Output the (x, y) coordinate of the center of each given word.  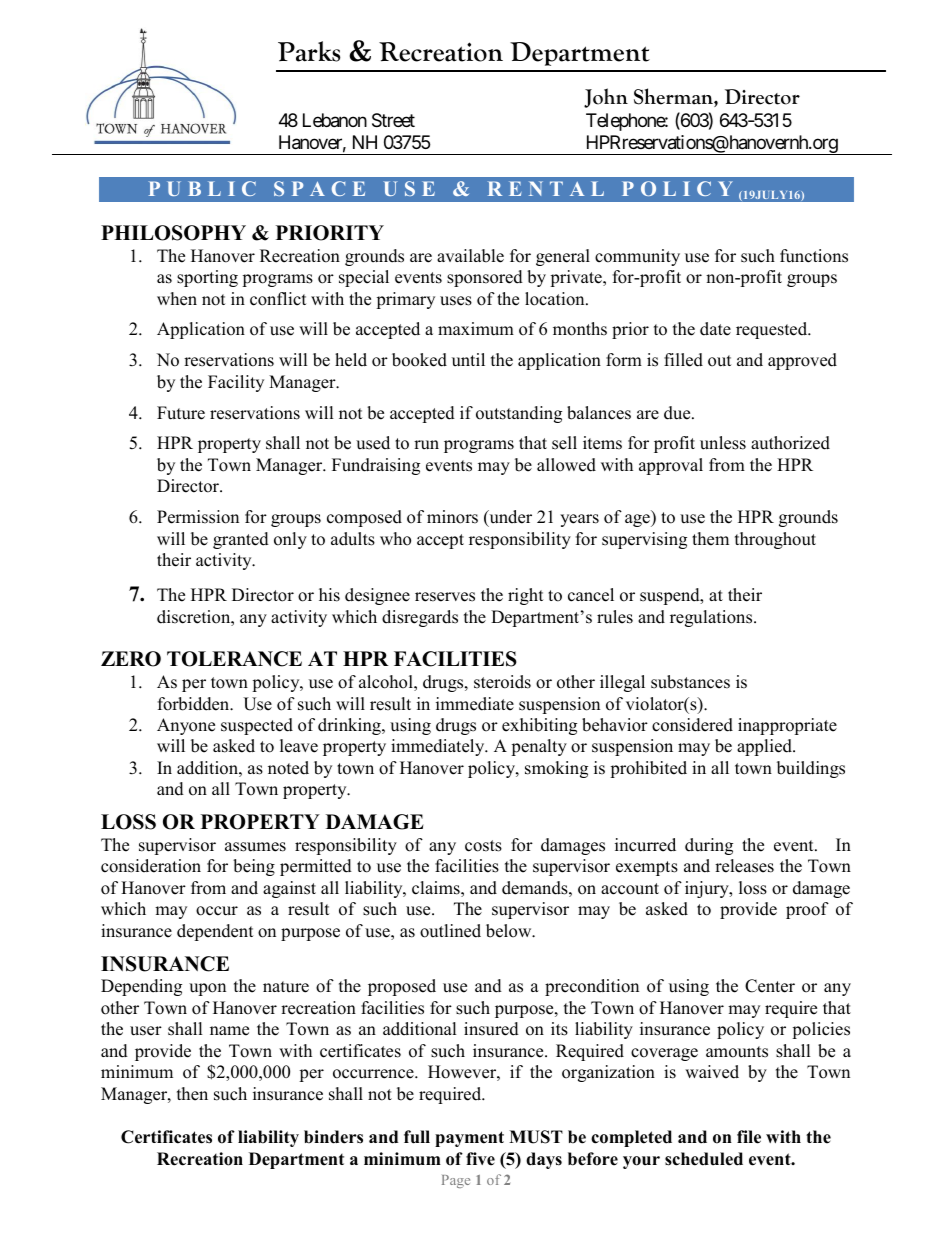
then (192, 1094)
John (606, 98)
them (710, 539)
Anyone (186, 726)
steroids (502, 682)
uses (456, 301)
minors (452, 517)
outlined (450, 931)
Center (770, 986)
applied (765, 747)
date (715, 329)
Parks (309, 51)
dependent (215, 932)
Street (393, 120)
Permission (198, 517)
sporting (207, 278)
